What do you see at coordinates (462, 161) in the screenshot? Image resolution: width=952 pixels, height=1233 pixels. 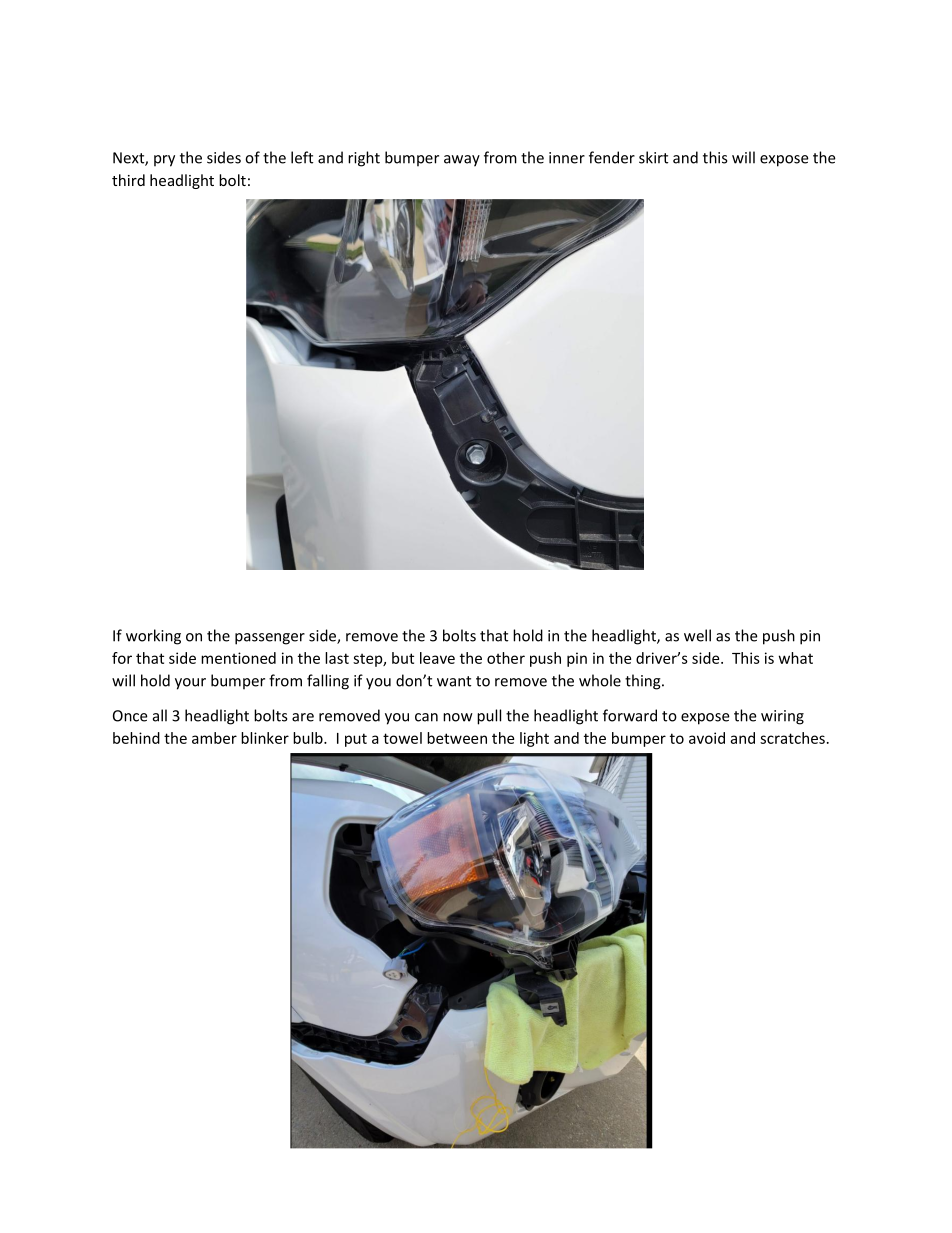 I see `away` at bounding box center [462, 161].
